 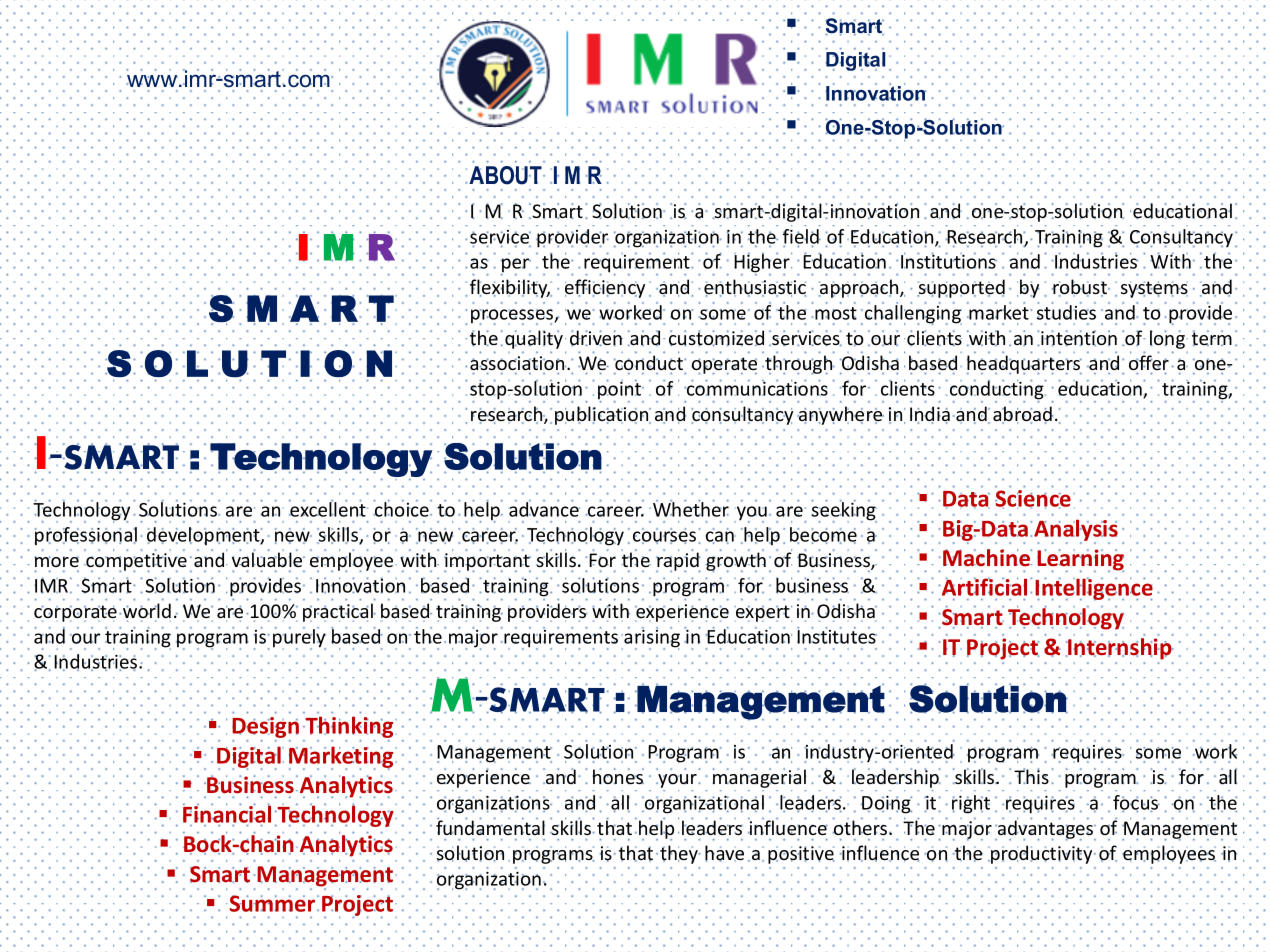 I want to click on courses, so click(x=664, y=536).
